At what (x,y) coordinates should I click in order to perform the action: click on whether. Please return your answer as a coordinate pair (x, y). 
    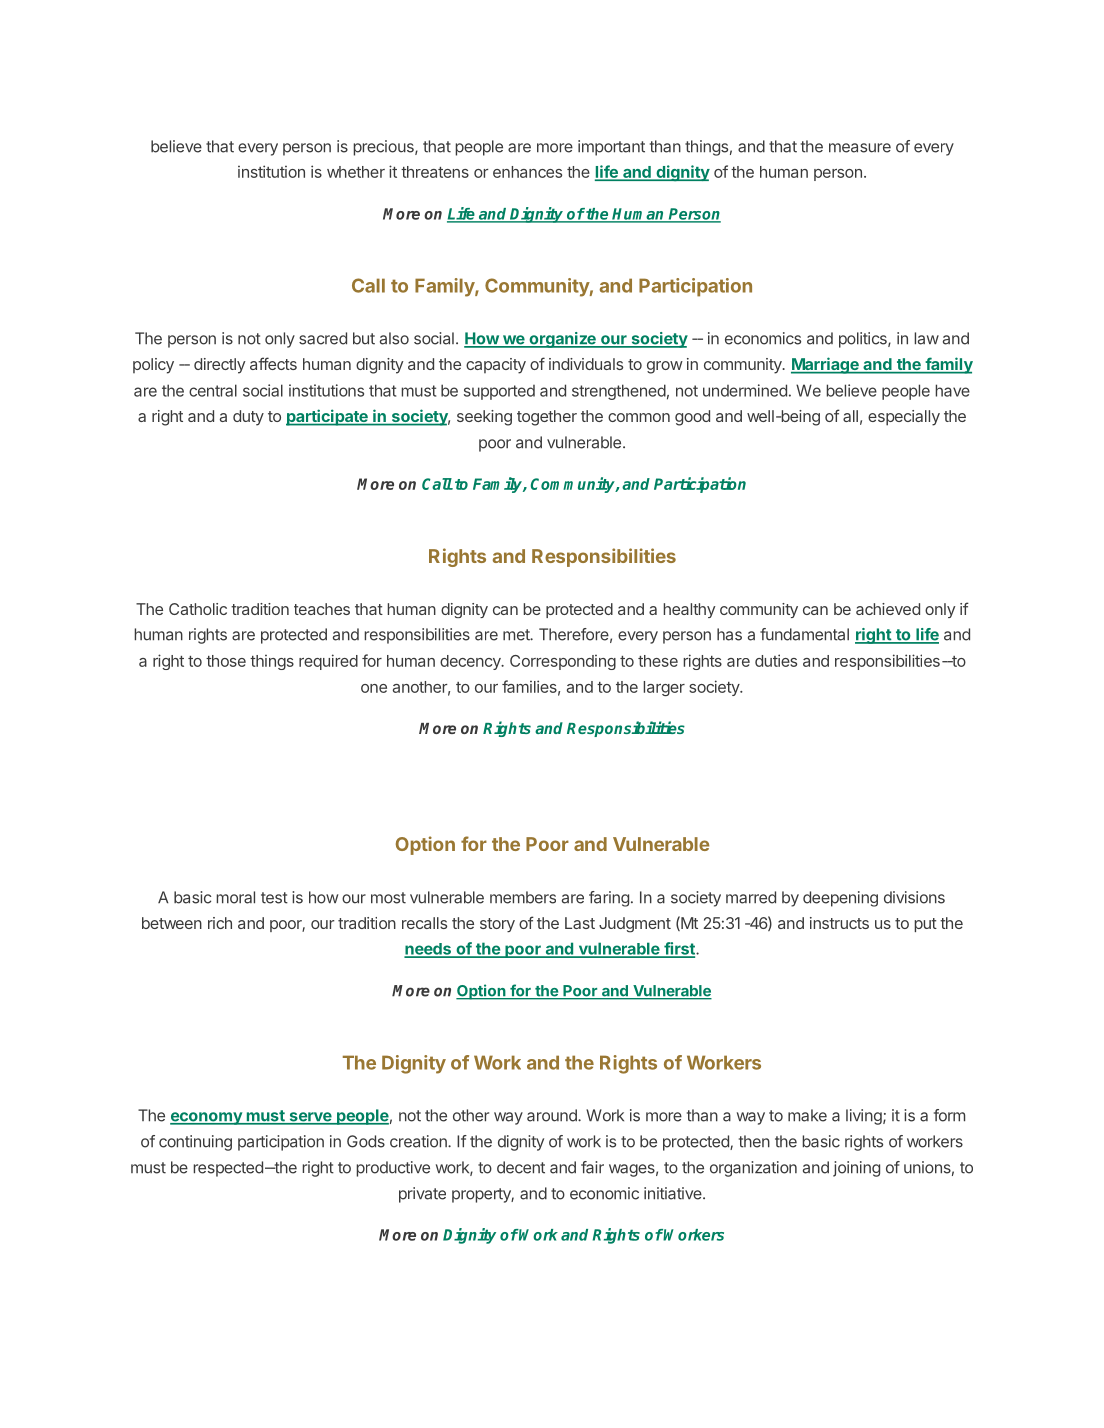
    Looking at the image, I should click on (356, 172).
